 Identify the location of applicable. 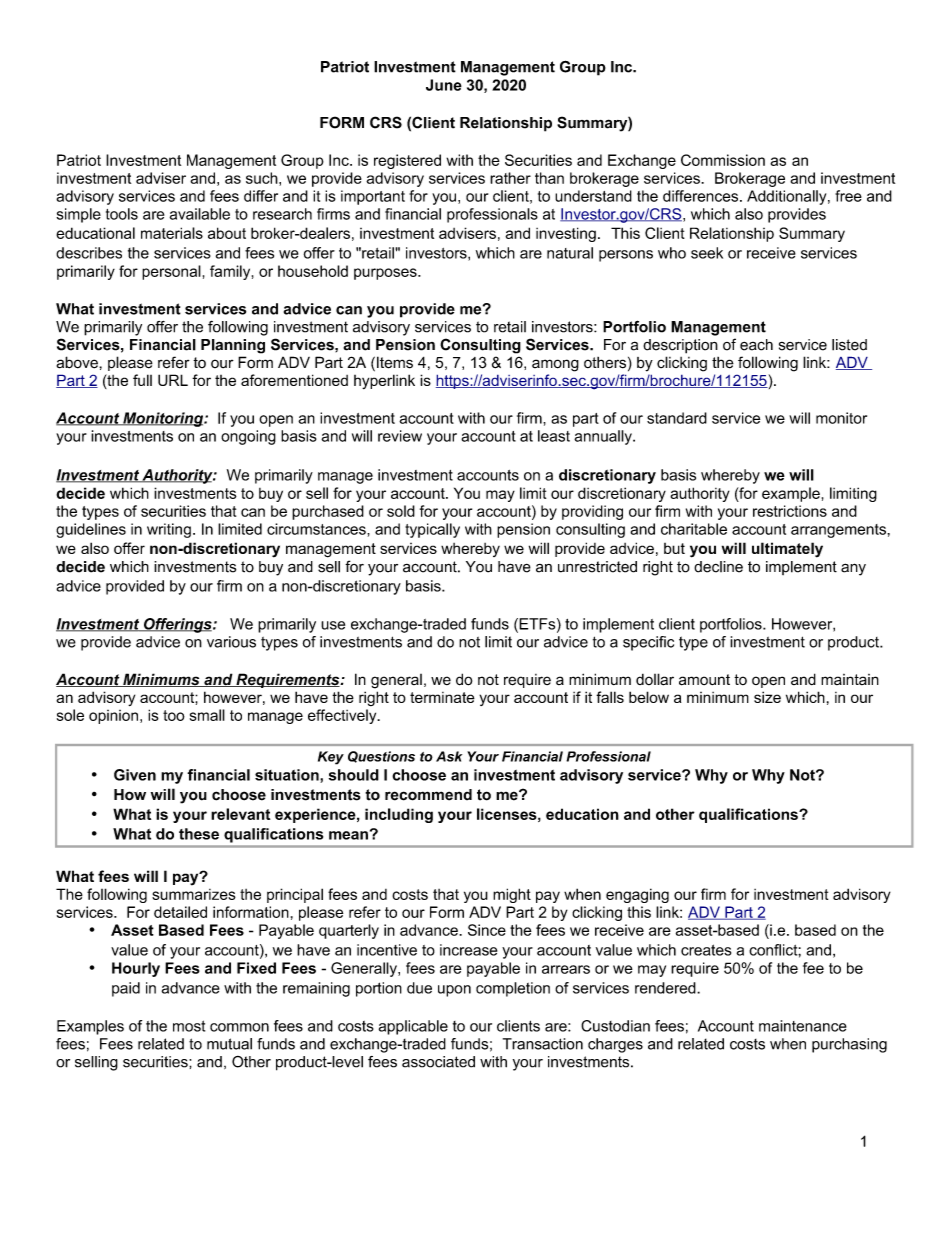
(413, 1027).
